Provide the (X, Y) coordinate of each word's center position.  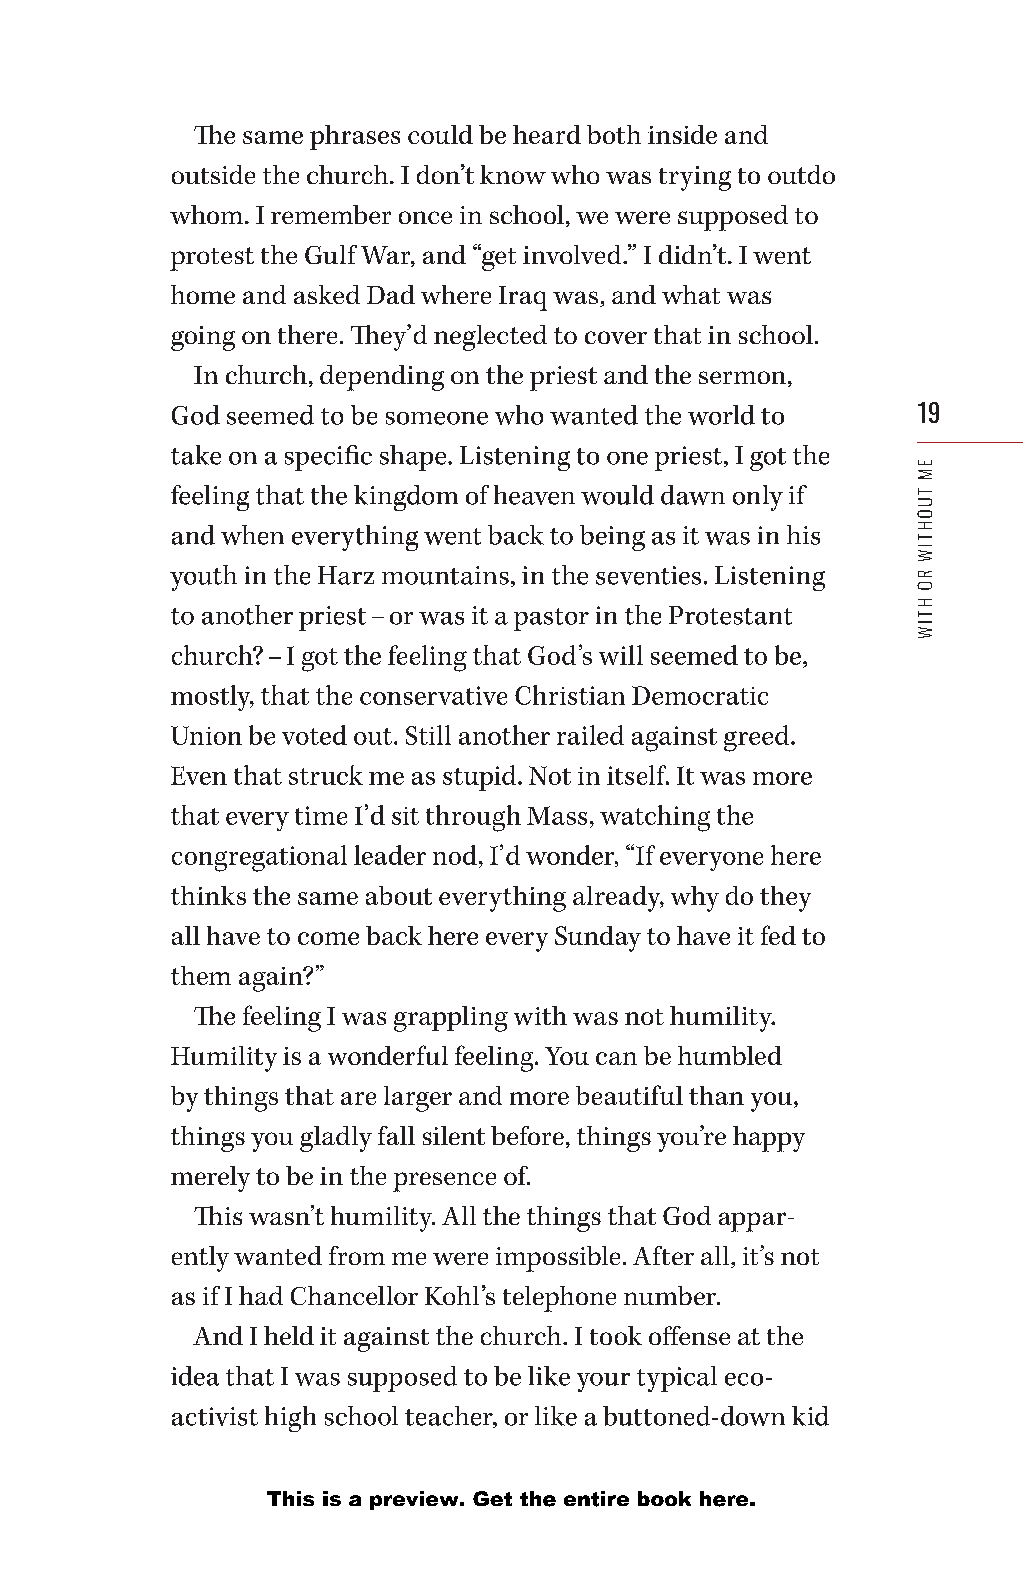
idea (195, 1376)
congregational (259, 858)
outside (213, 174)
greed (758, 738)
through (473, 818)
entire (596, 1499)
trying (695, 178)
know (513, 174)
